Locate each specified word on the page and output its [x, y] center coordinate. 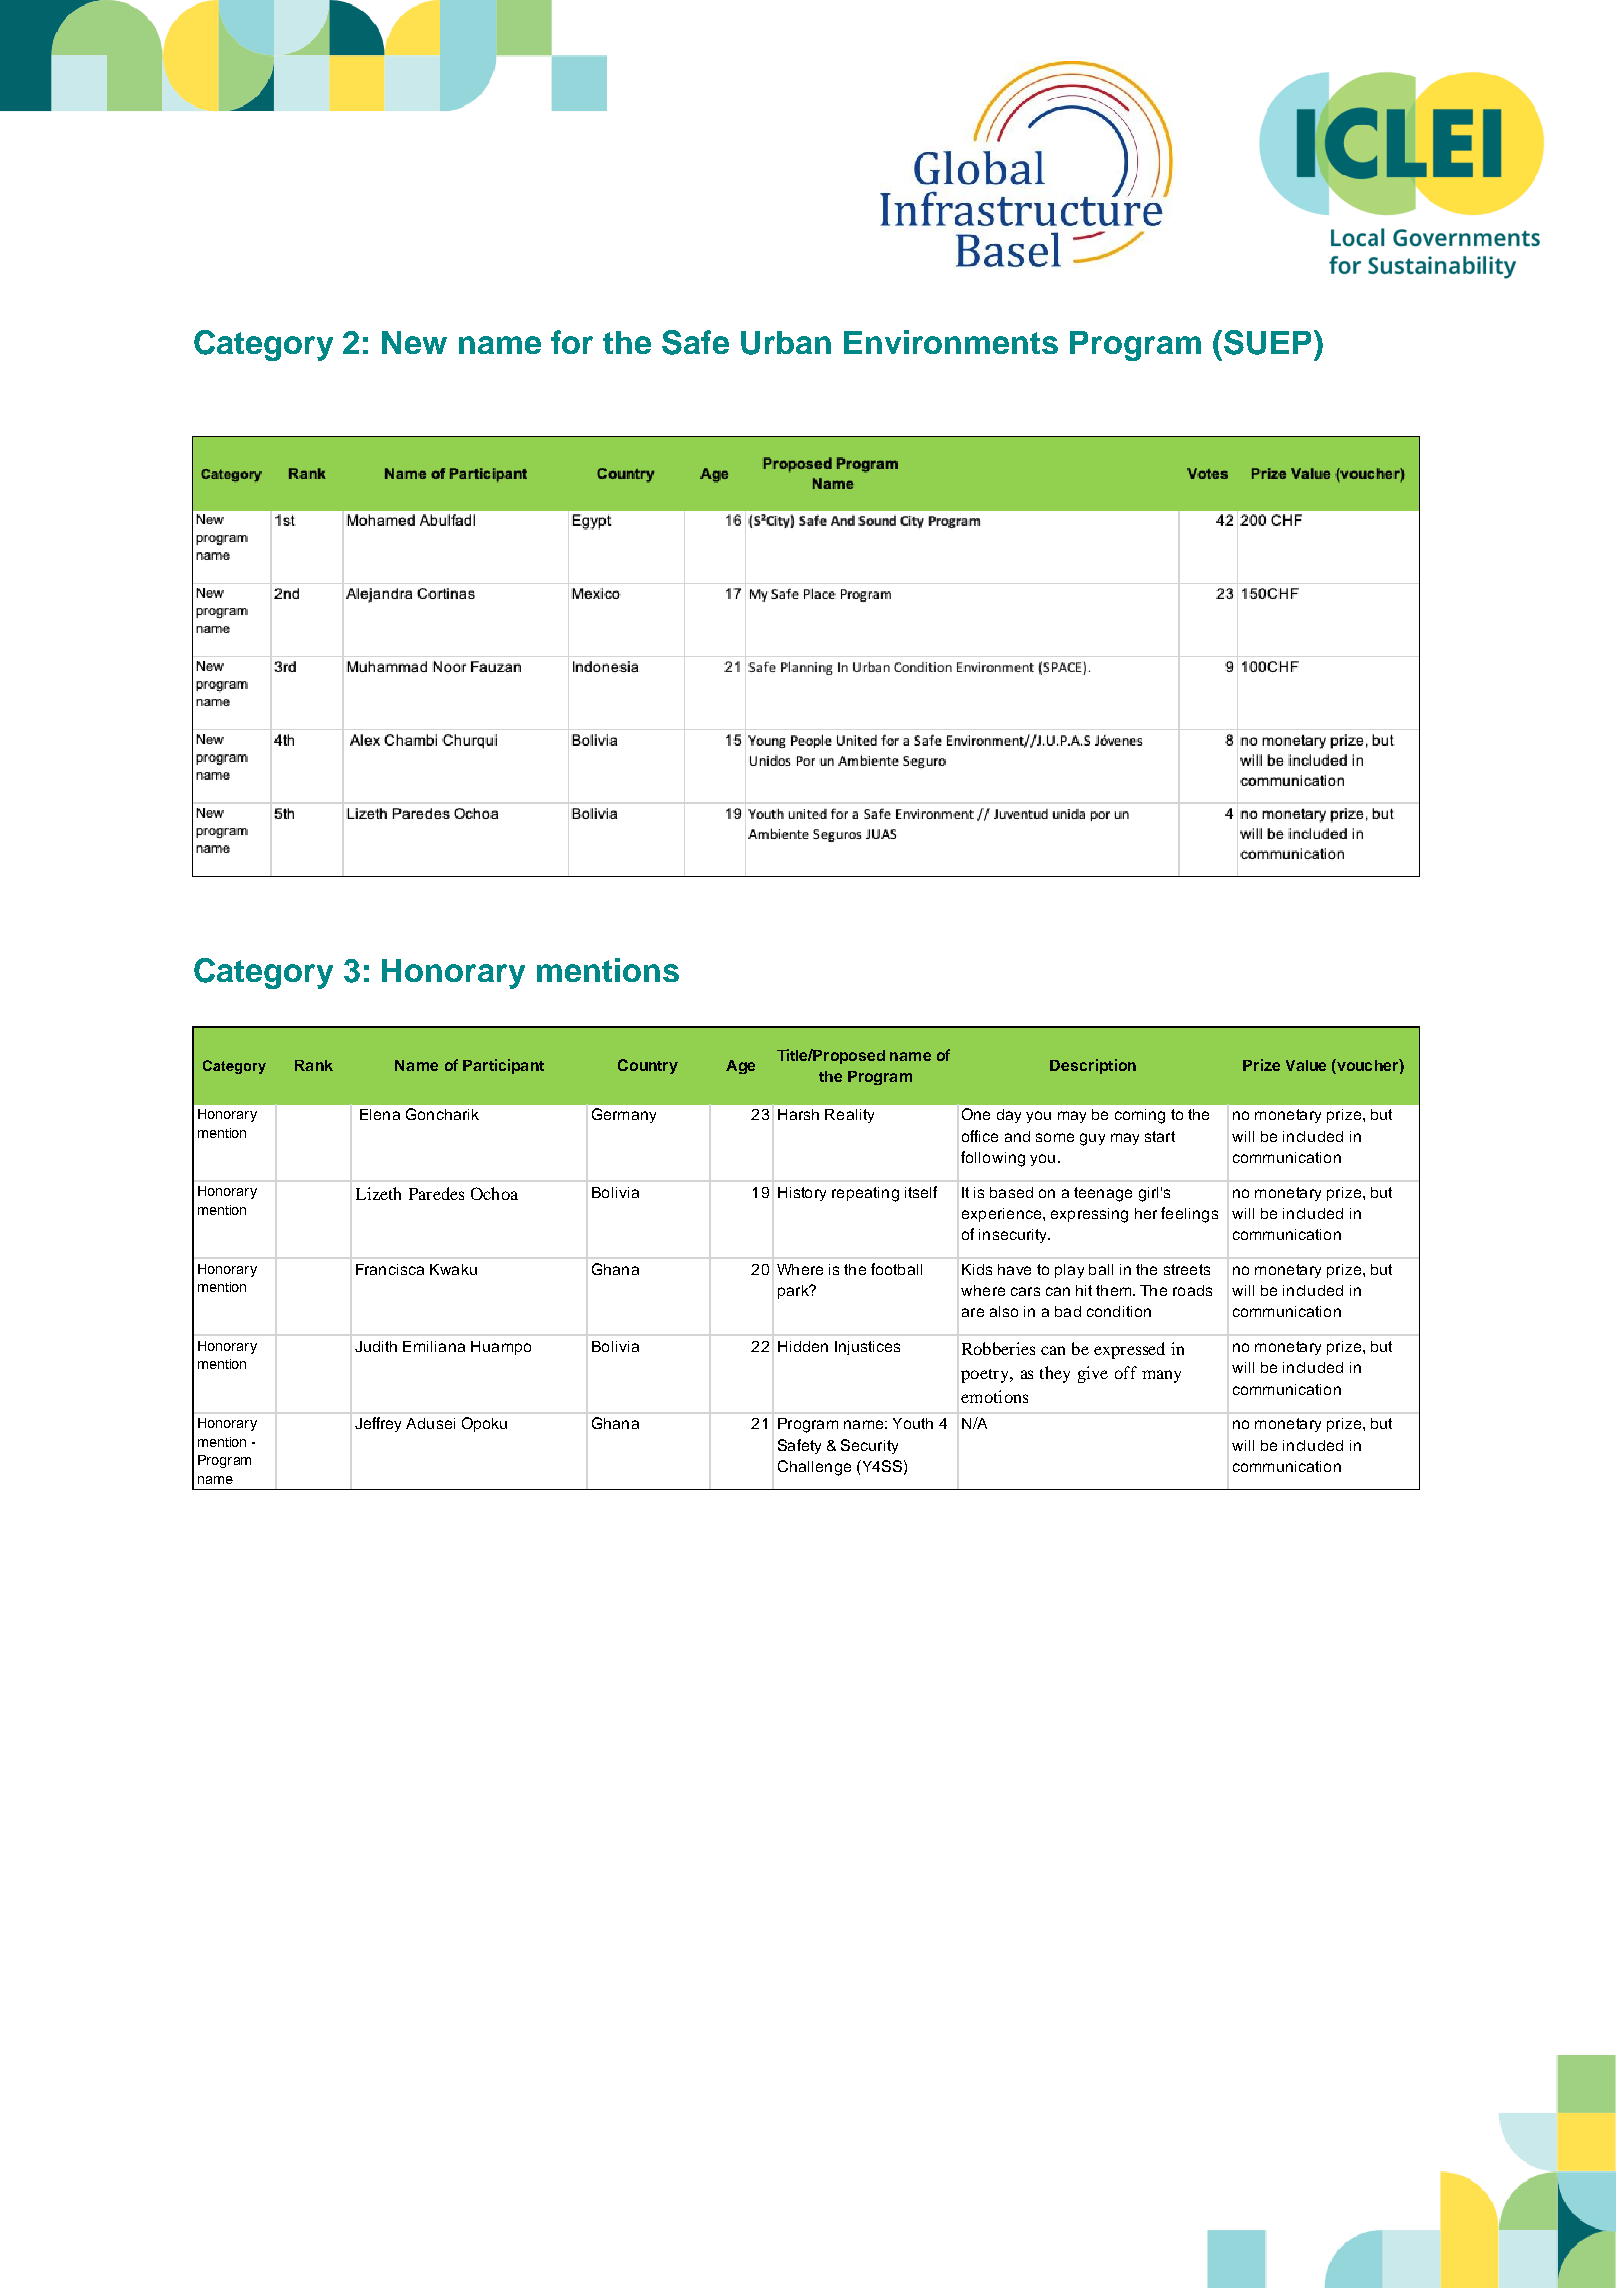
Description [1093, 1066]
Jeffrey [378, 1424]
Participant [503, 1066]
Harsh [798, 1114]
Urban [786, 343]
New [414, 342]
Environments [951, 342]
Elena [380, 1114]
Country [648, 1066]
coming [1140, 1116]
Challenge [814, 1468]
